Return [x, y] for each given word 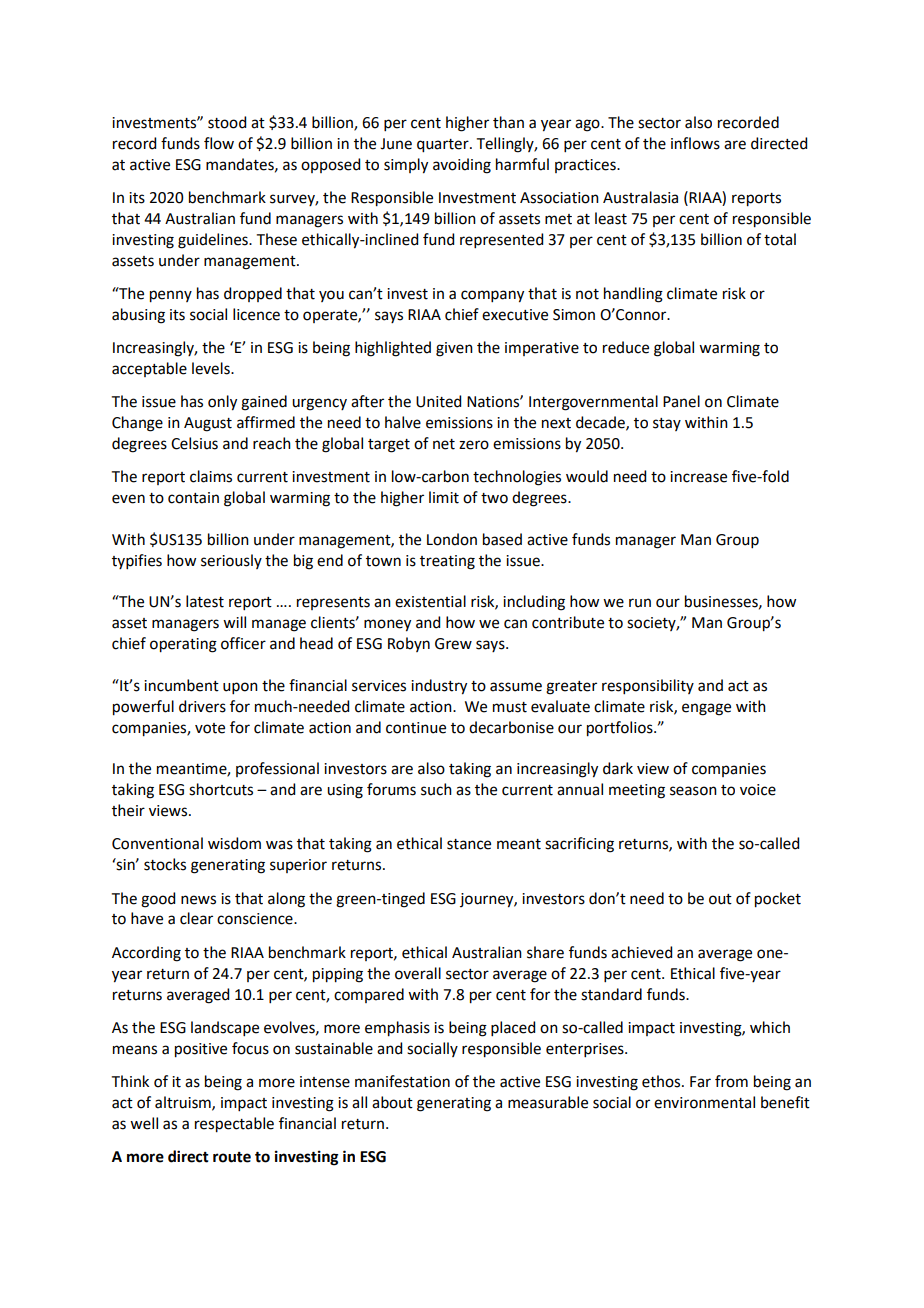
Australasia [640, 197]
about [392, 1102]
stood [227, 122]
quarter [444, 146]
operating [183, 645]
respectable [234, 1125]
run [640, 603]
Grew [453, 644]
